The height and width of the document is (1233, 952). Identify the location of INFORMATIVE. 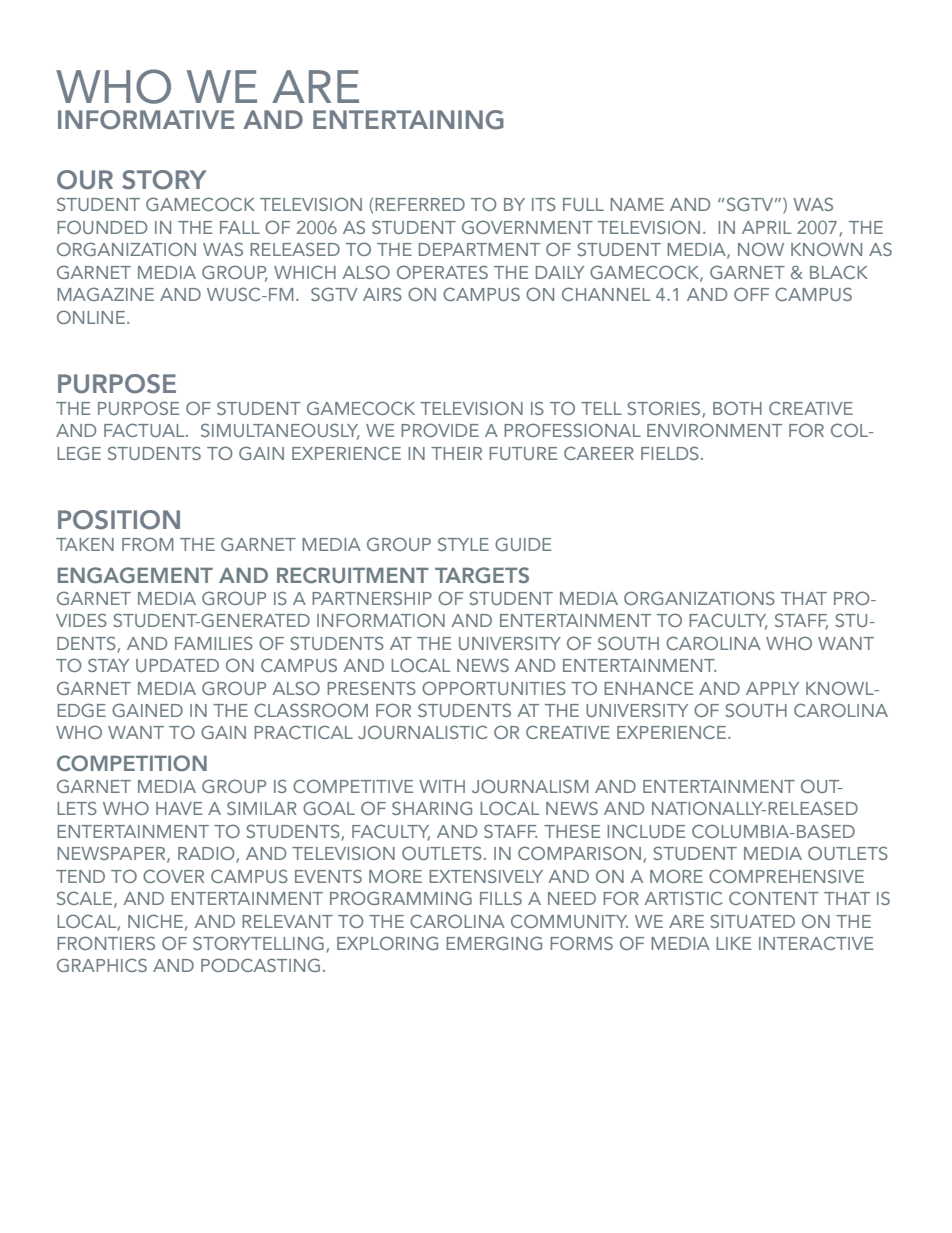
(146, 120).
